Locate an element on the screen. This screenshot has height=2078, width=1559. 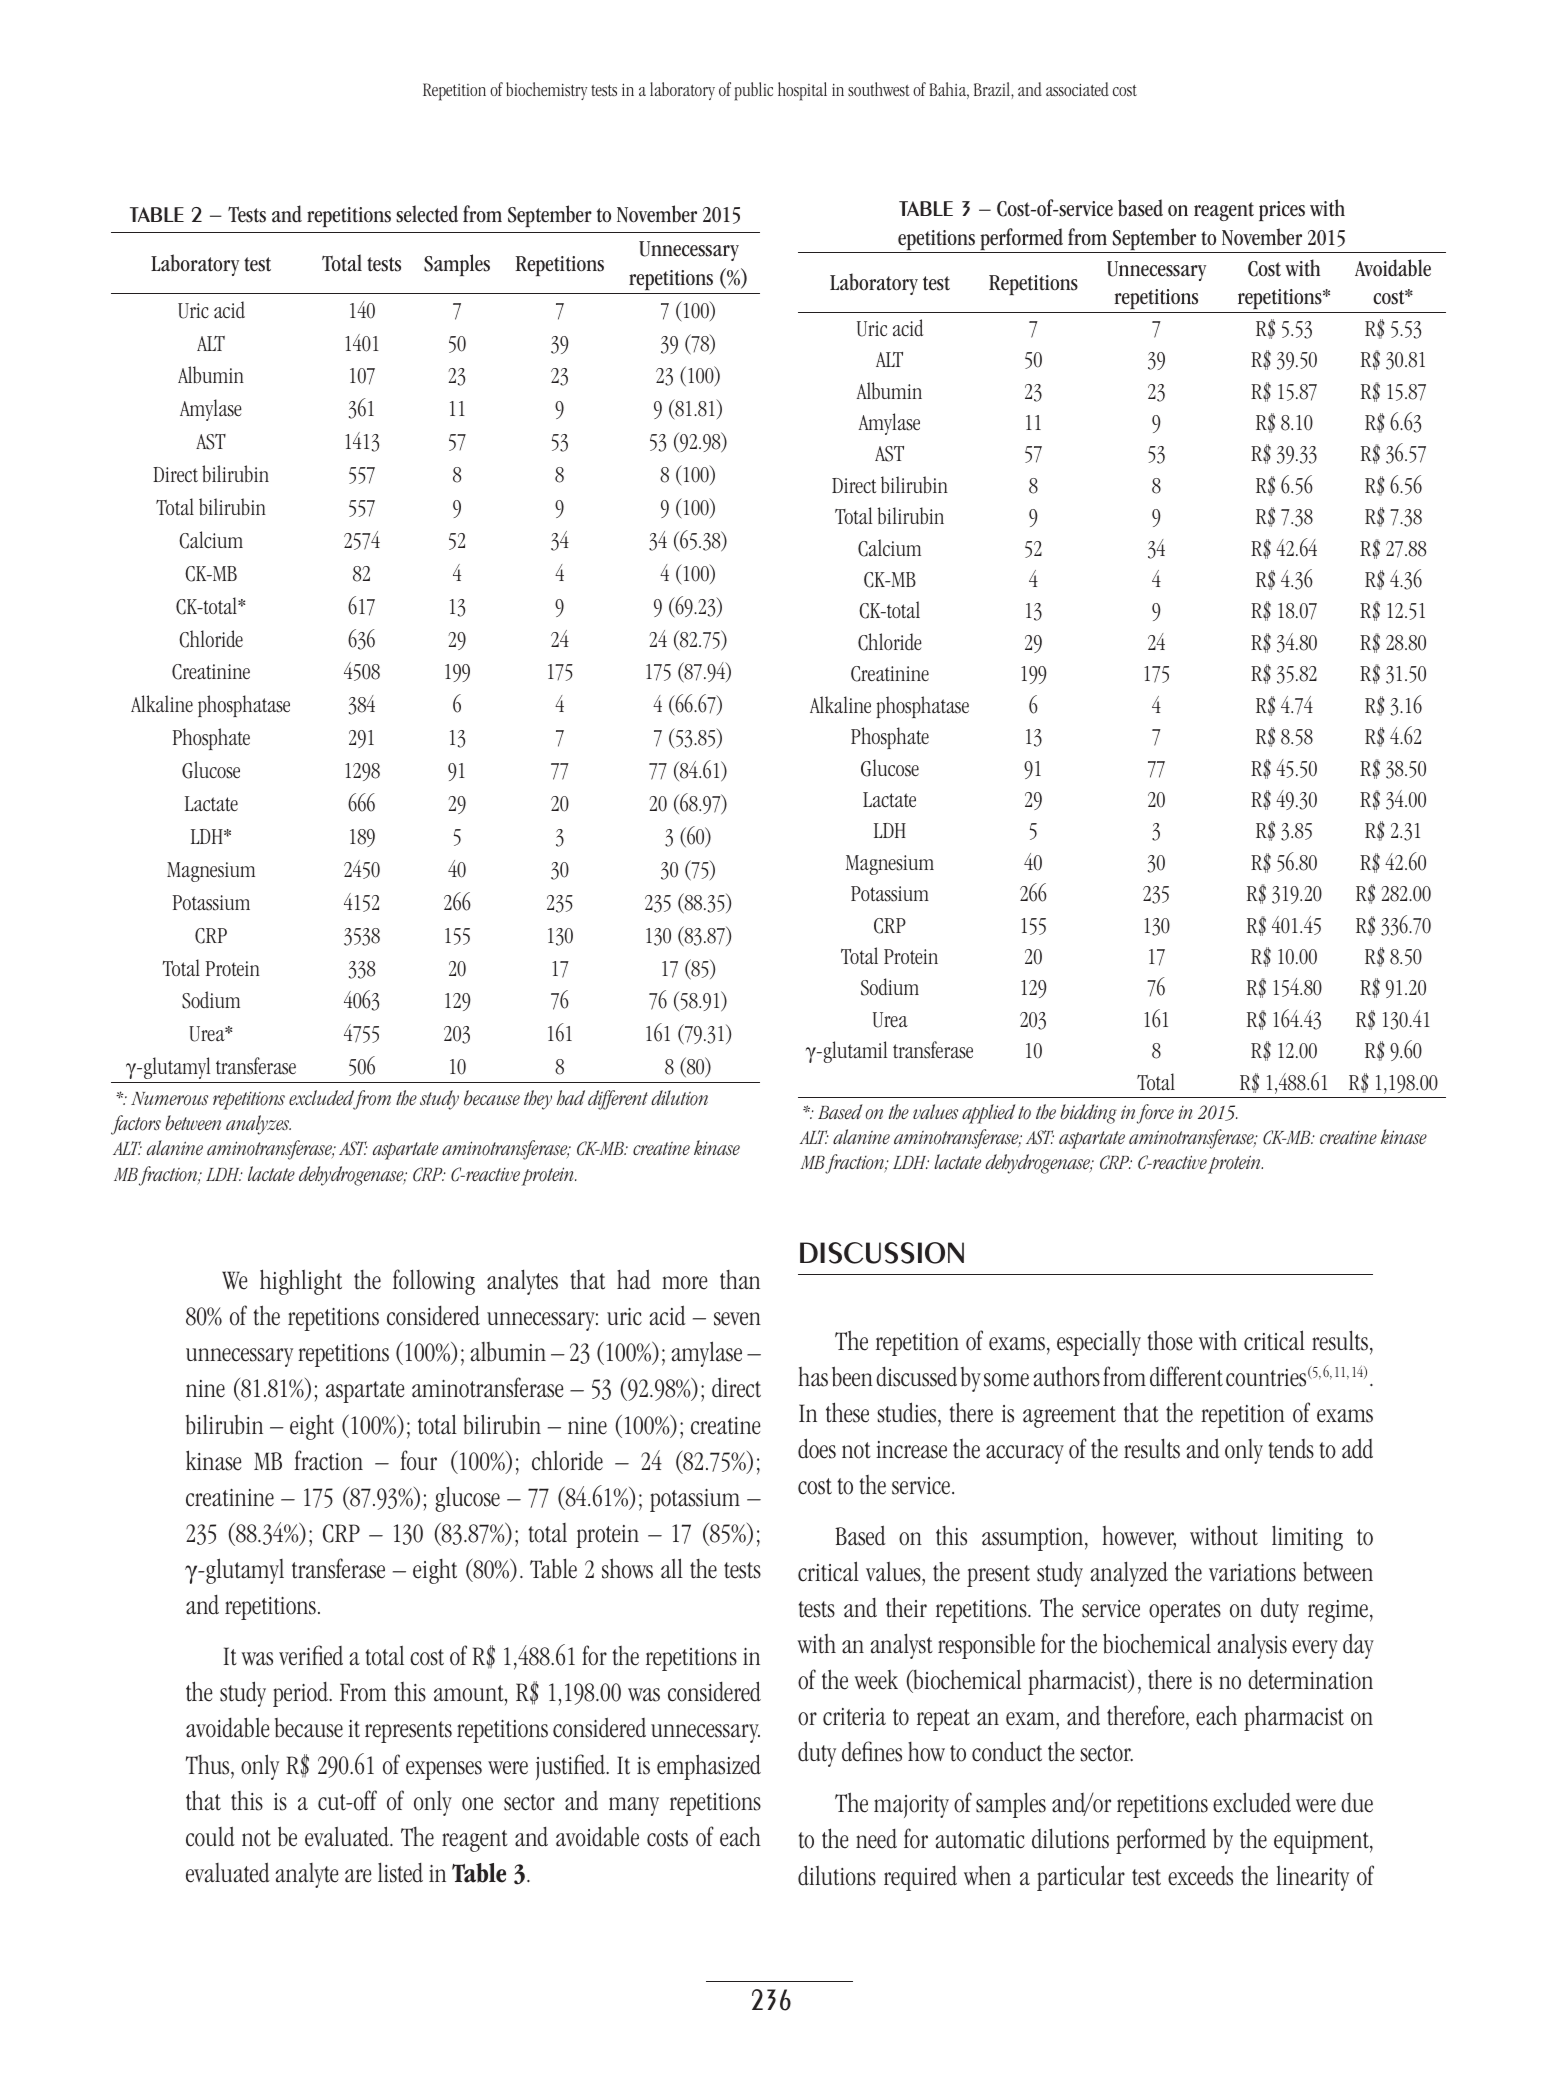
prices is located at coordinates (1282, 211).
